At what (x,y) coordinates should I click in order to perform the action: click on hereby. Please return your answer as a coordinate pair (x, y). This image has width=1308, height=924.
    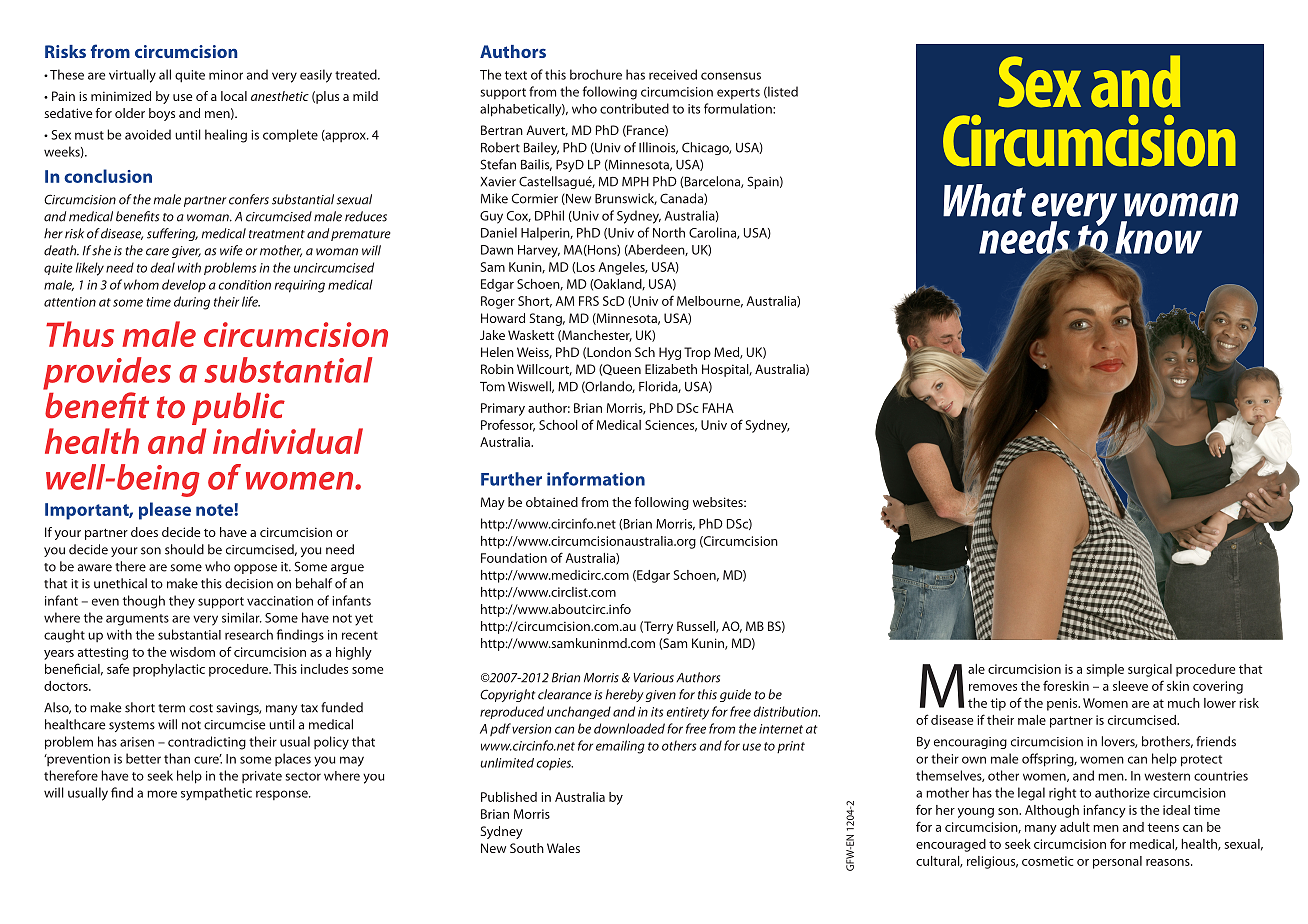
    Looking at the image, I should click on (625, 695).
